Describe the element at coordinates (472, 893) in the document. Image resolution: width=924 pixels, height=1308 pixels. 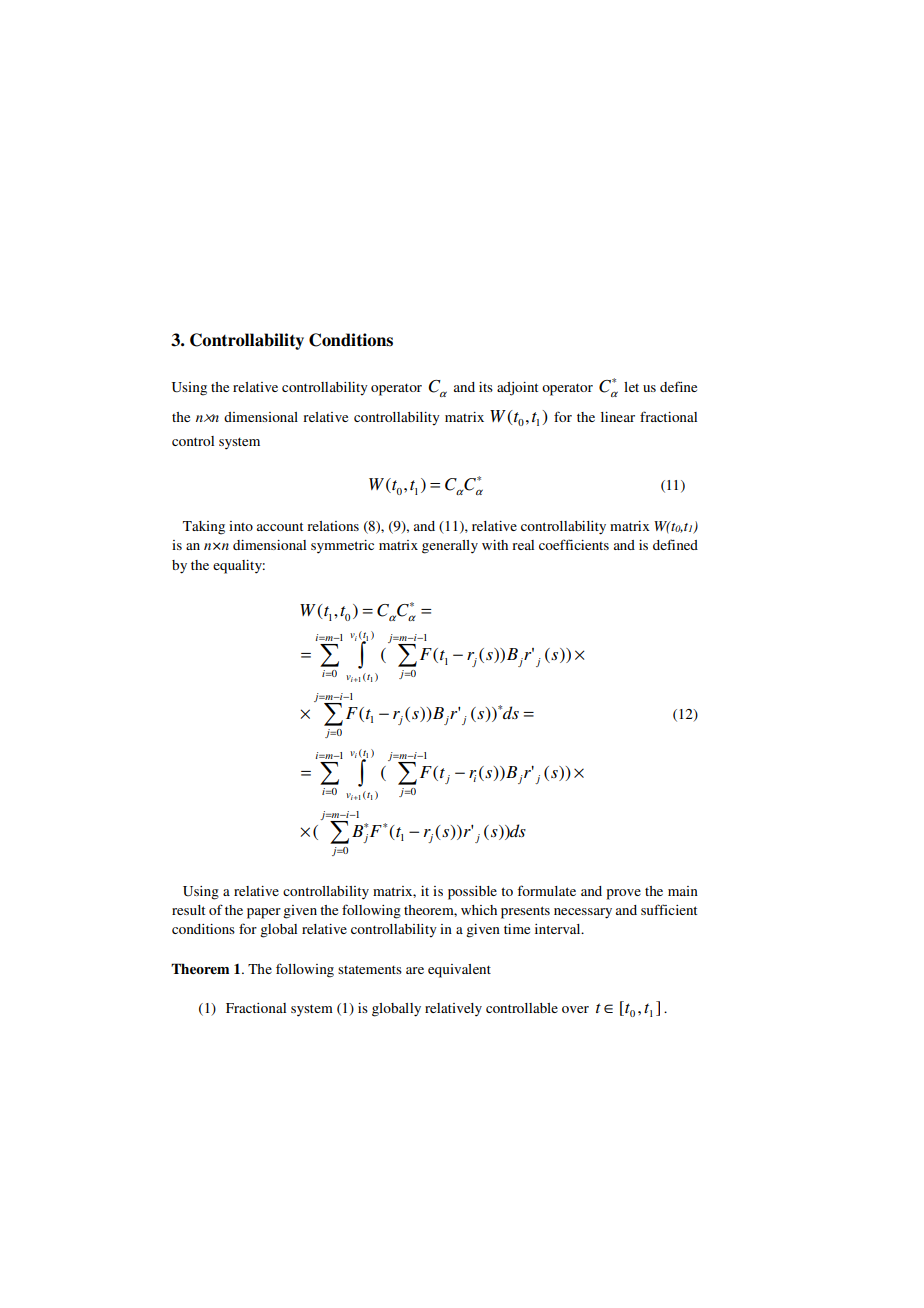
I see `possible` at that location.
